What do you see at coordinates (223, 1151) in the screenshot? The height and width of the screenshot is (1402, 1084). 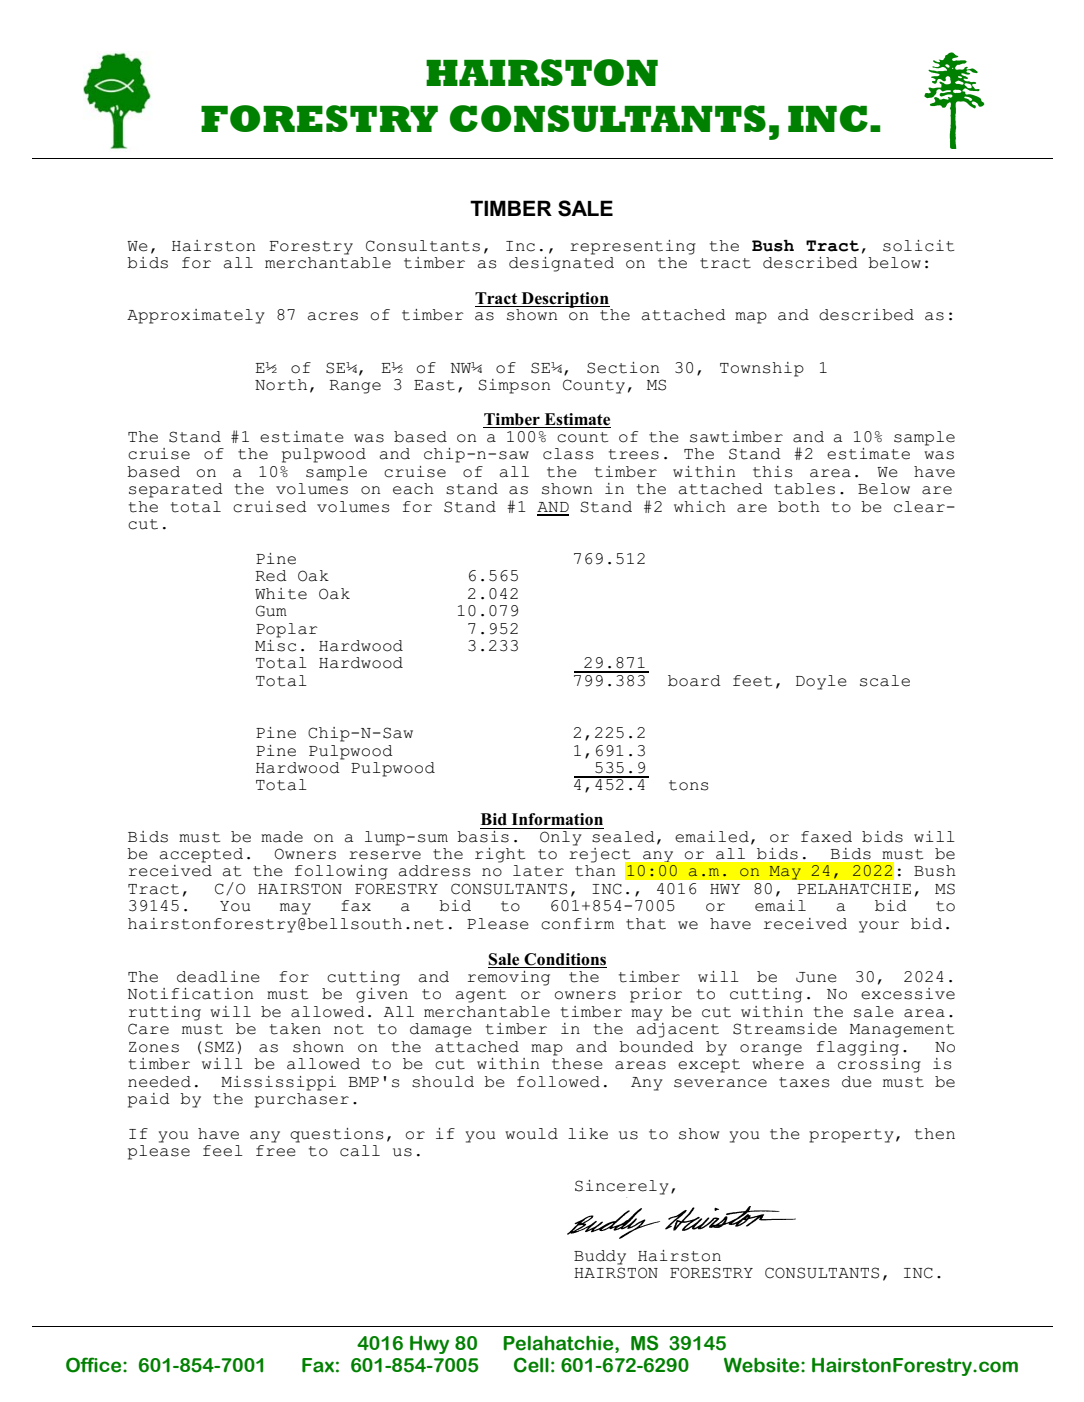 I see `feel` at bounding box center [223, 1151].
